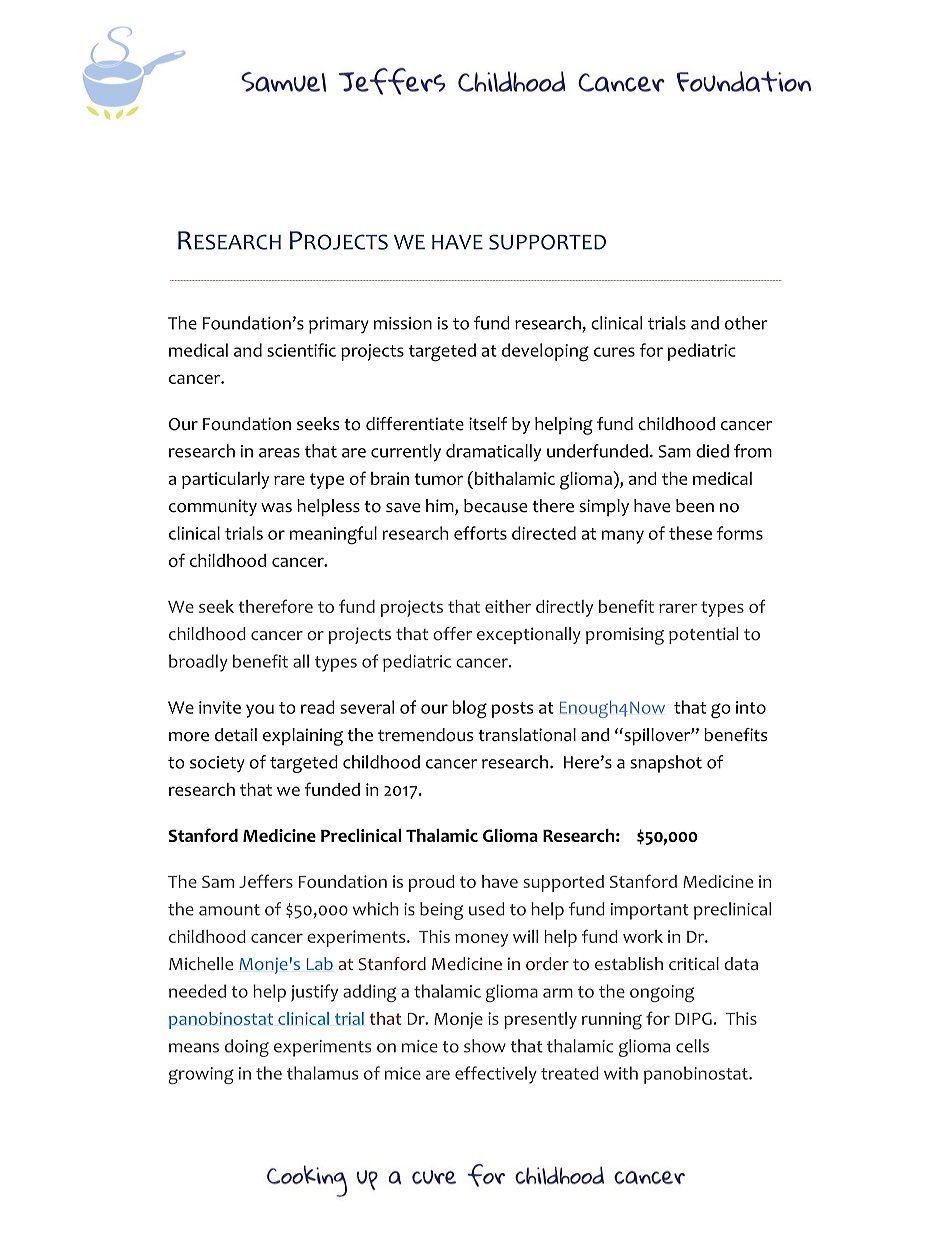  Describe the element at coordinates (333, 535) in the screenshot. I see `meaningful` at that location.
